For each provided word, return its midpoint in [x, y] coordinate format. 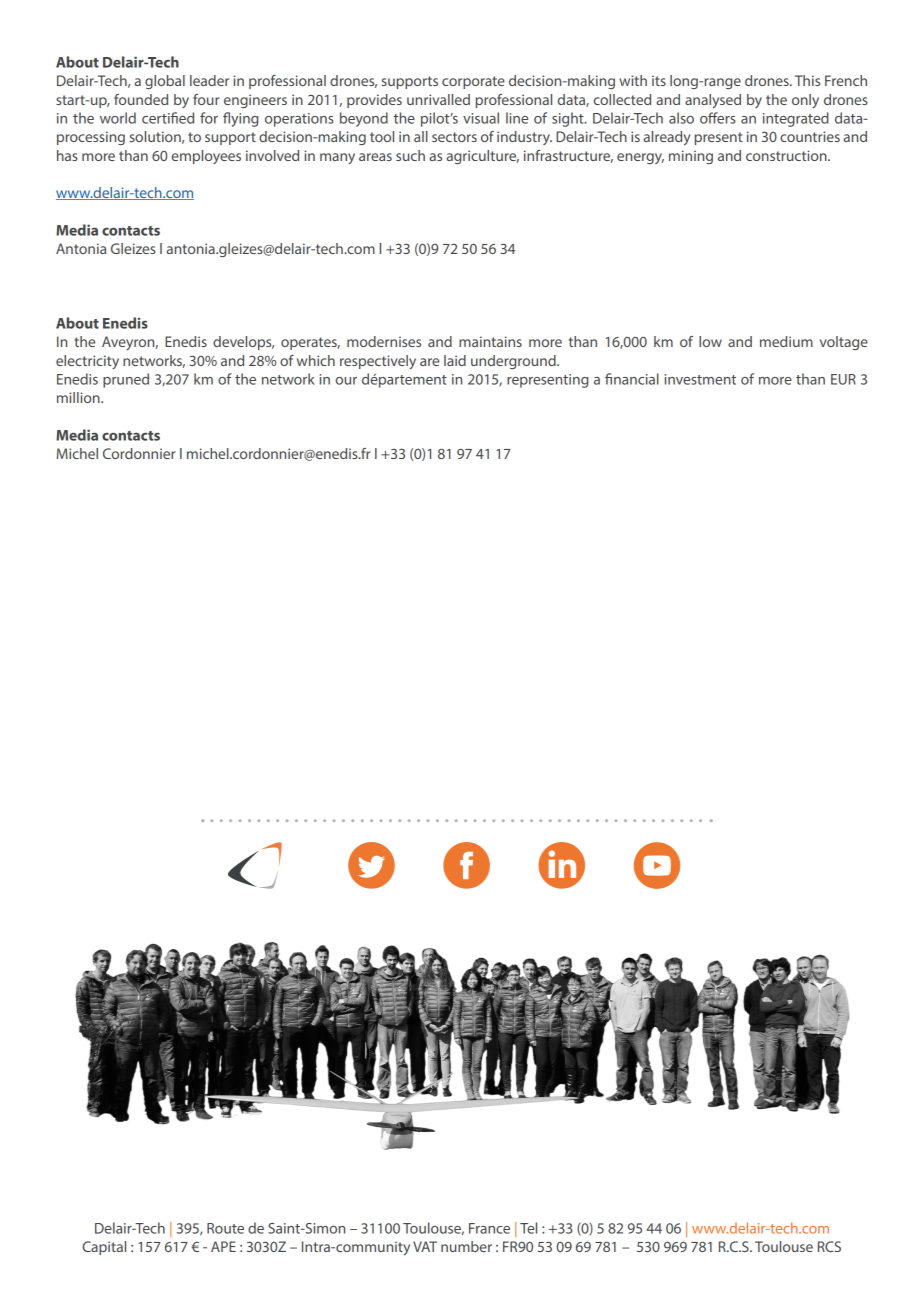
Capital [104, 1248]
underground [514, 362]
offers [718, 118]
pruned [126, 380]
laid [455, 360]
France [489, 1228]
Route [225, 1228]
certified [168, 118]
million [79, 397]
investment [700, 379]
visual [481, 118]
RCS [829, 1246]
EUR [843, 379]
